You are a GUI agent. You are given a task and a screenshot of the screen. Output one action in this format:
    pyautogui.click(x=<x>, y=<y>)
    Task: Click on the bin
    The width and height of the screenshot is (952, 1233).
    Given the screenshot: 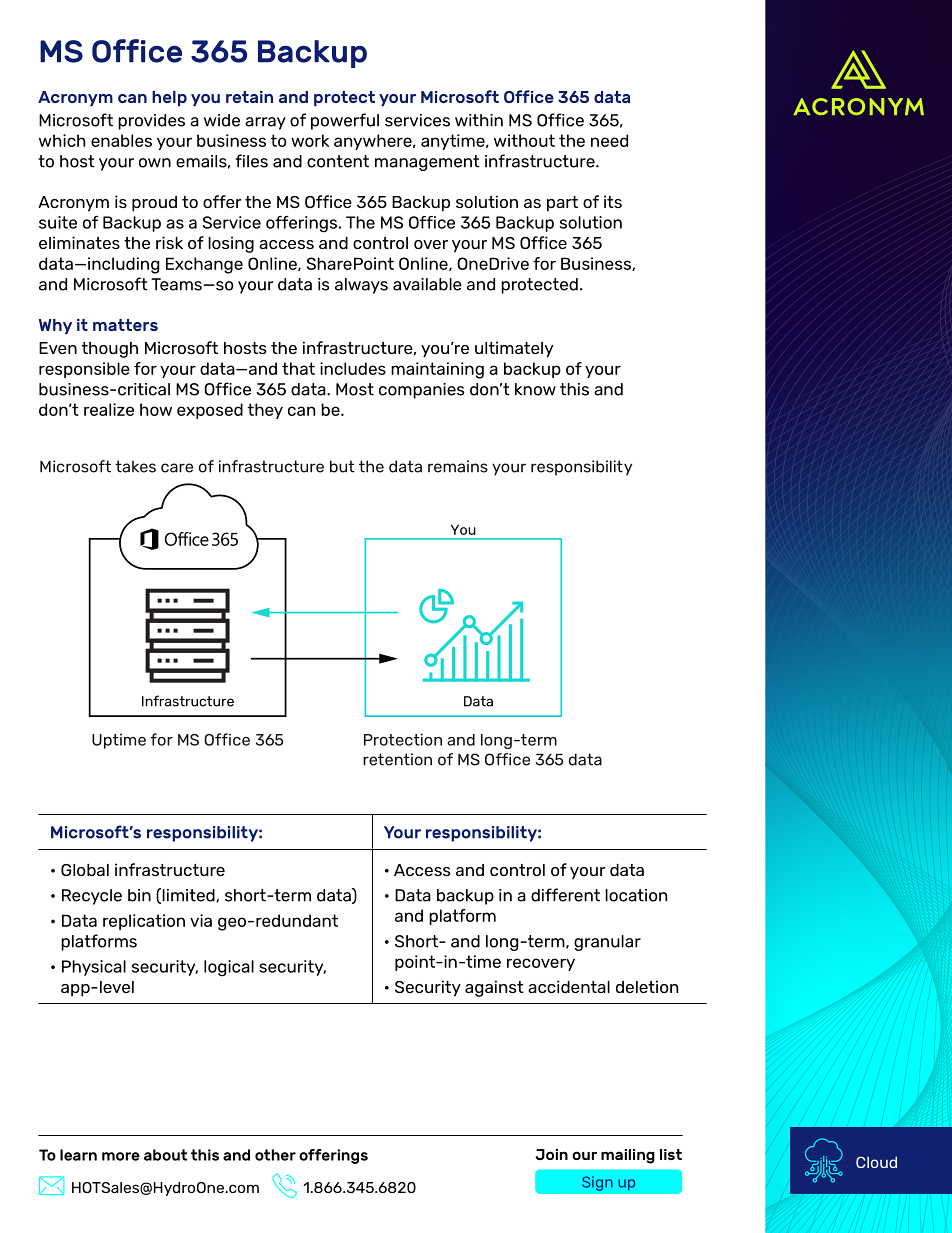 What is the action you would take?
    pyautogui.click(x=139, y=895)
